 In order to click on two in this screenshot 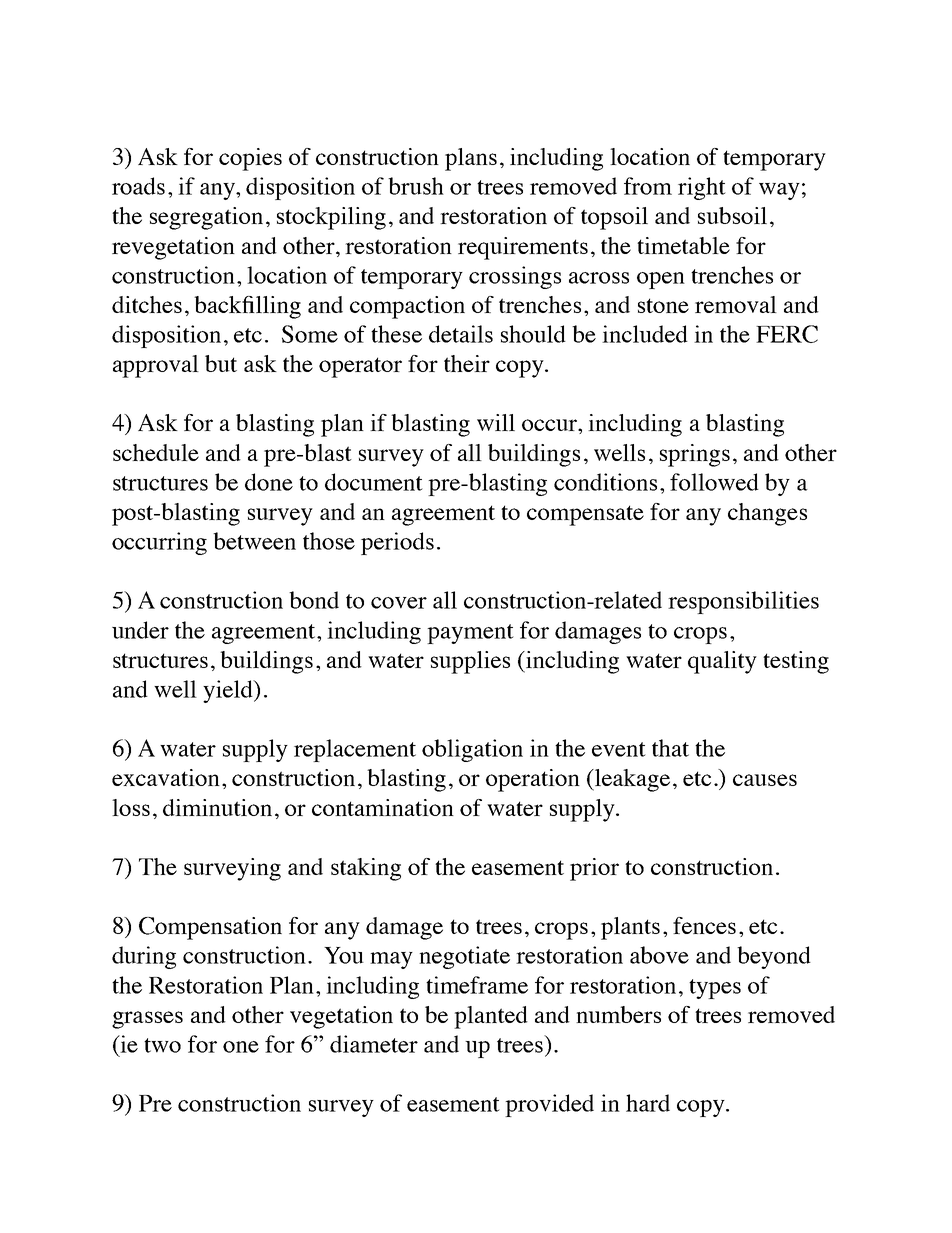, I will do `click(162, 1045)`.
